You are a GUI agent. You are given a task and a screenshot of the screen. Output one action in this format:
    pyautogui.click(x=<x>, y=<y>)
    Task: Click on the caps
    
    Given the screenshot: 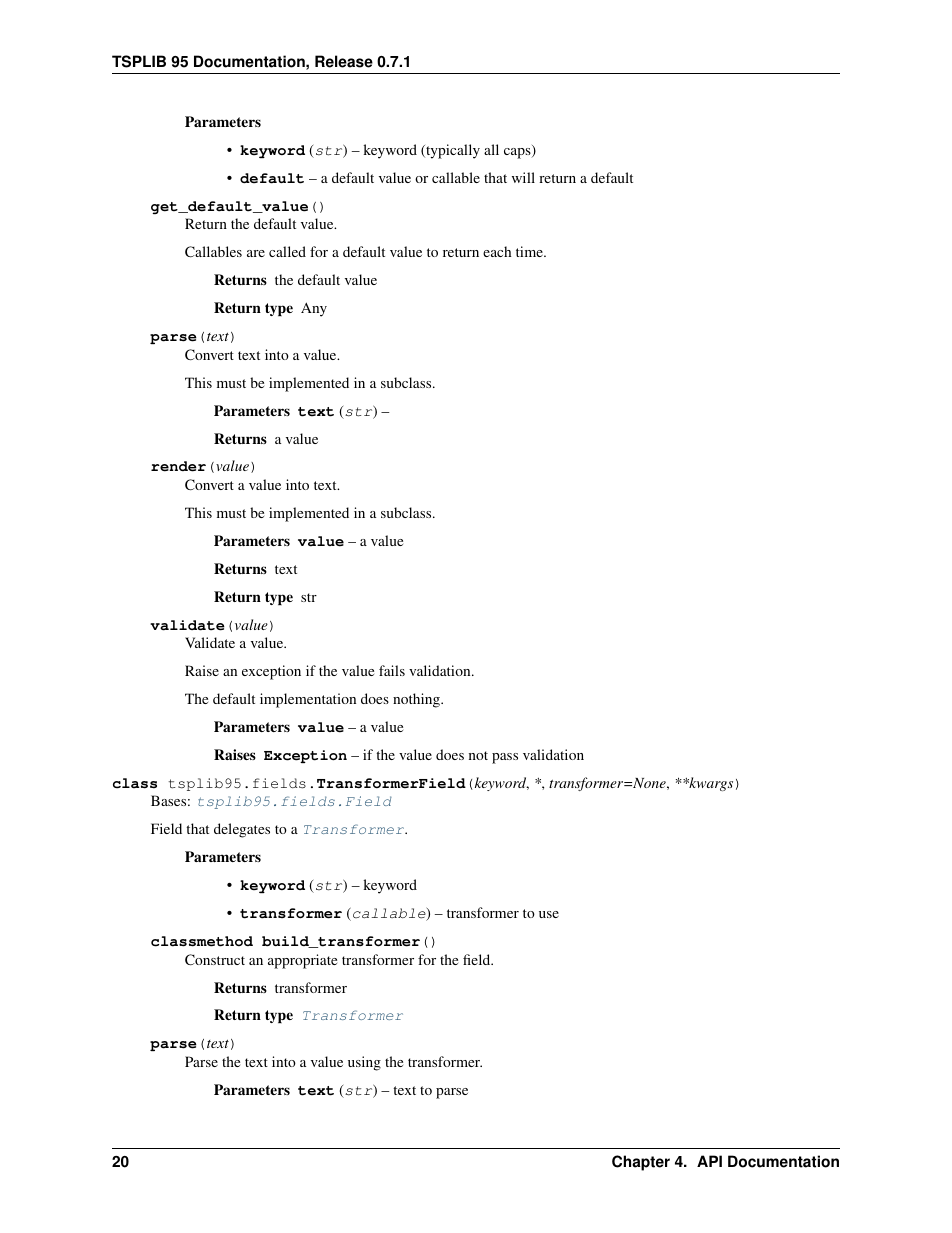 What is the action you would take?
    pyautogui.click(x=518, y=153)
